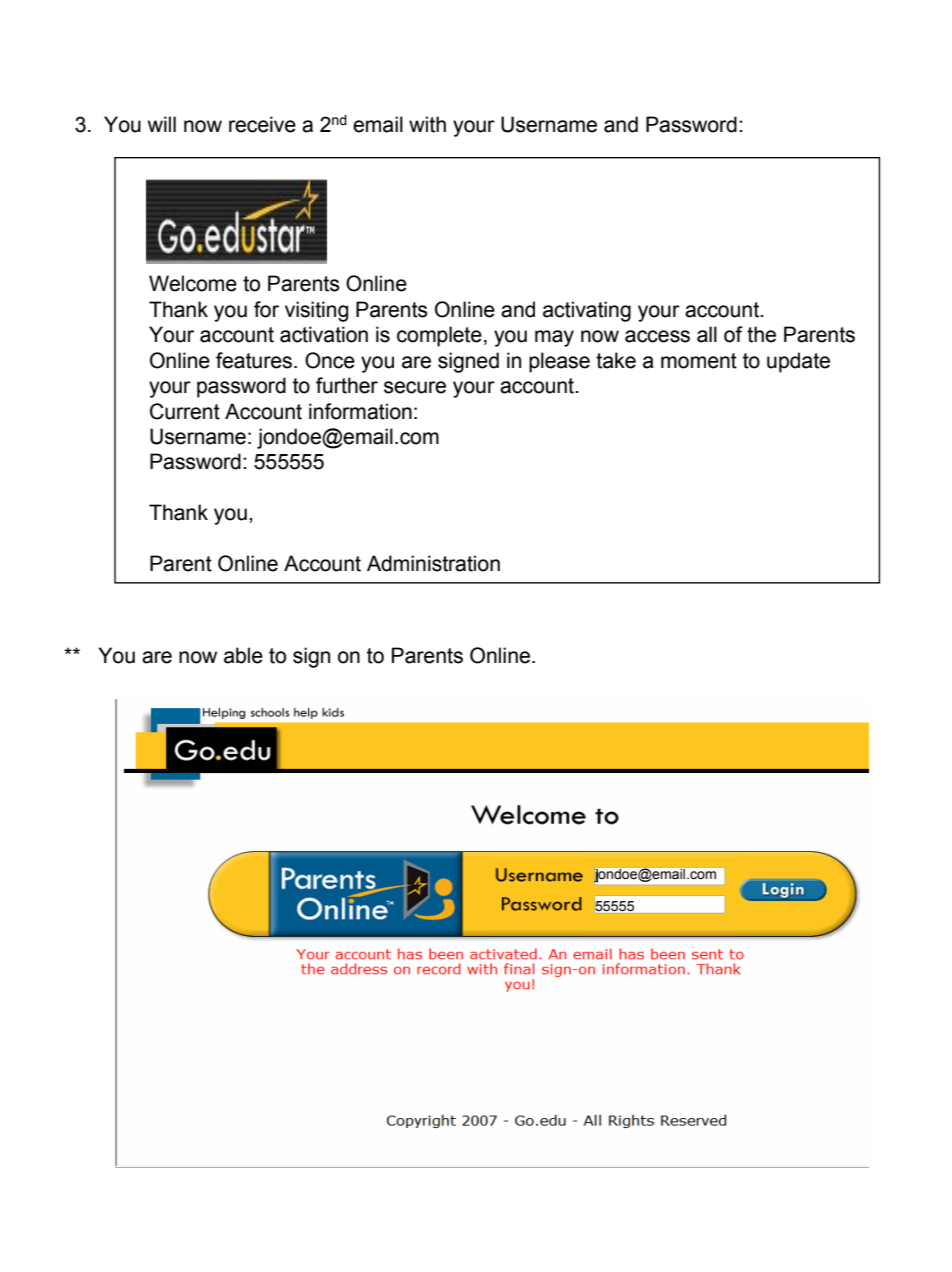  I want to click on moment, so click(699, 361).
